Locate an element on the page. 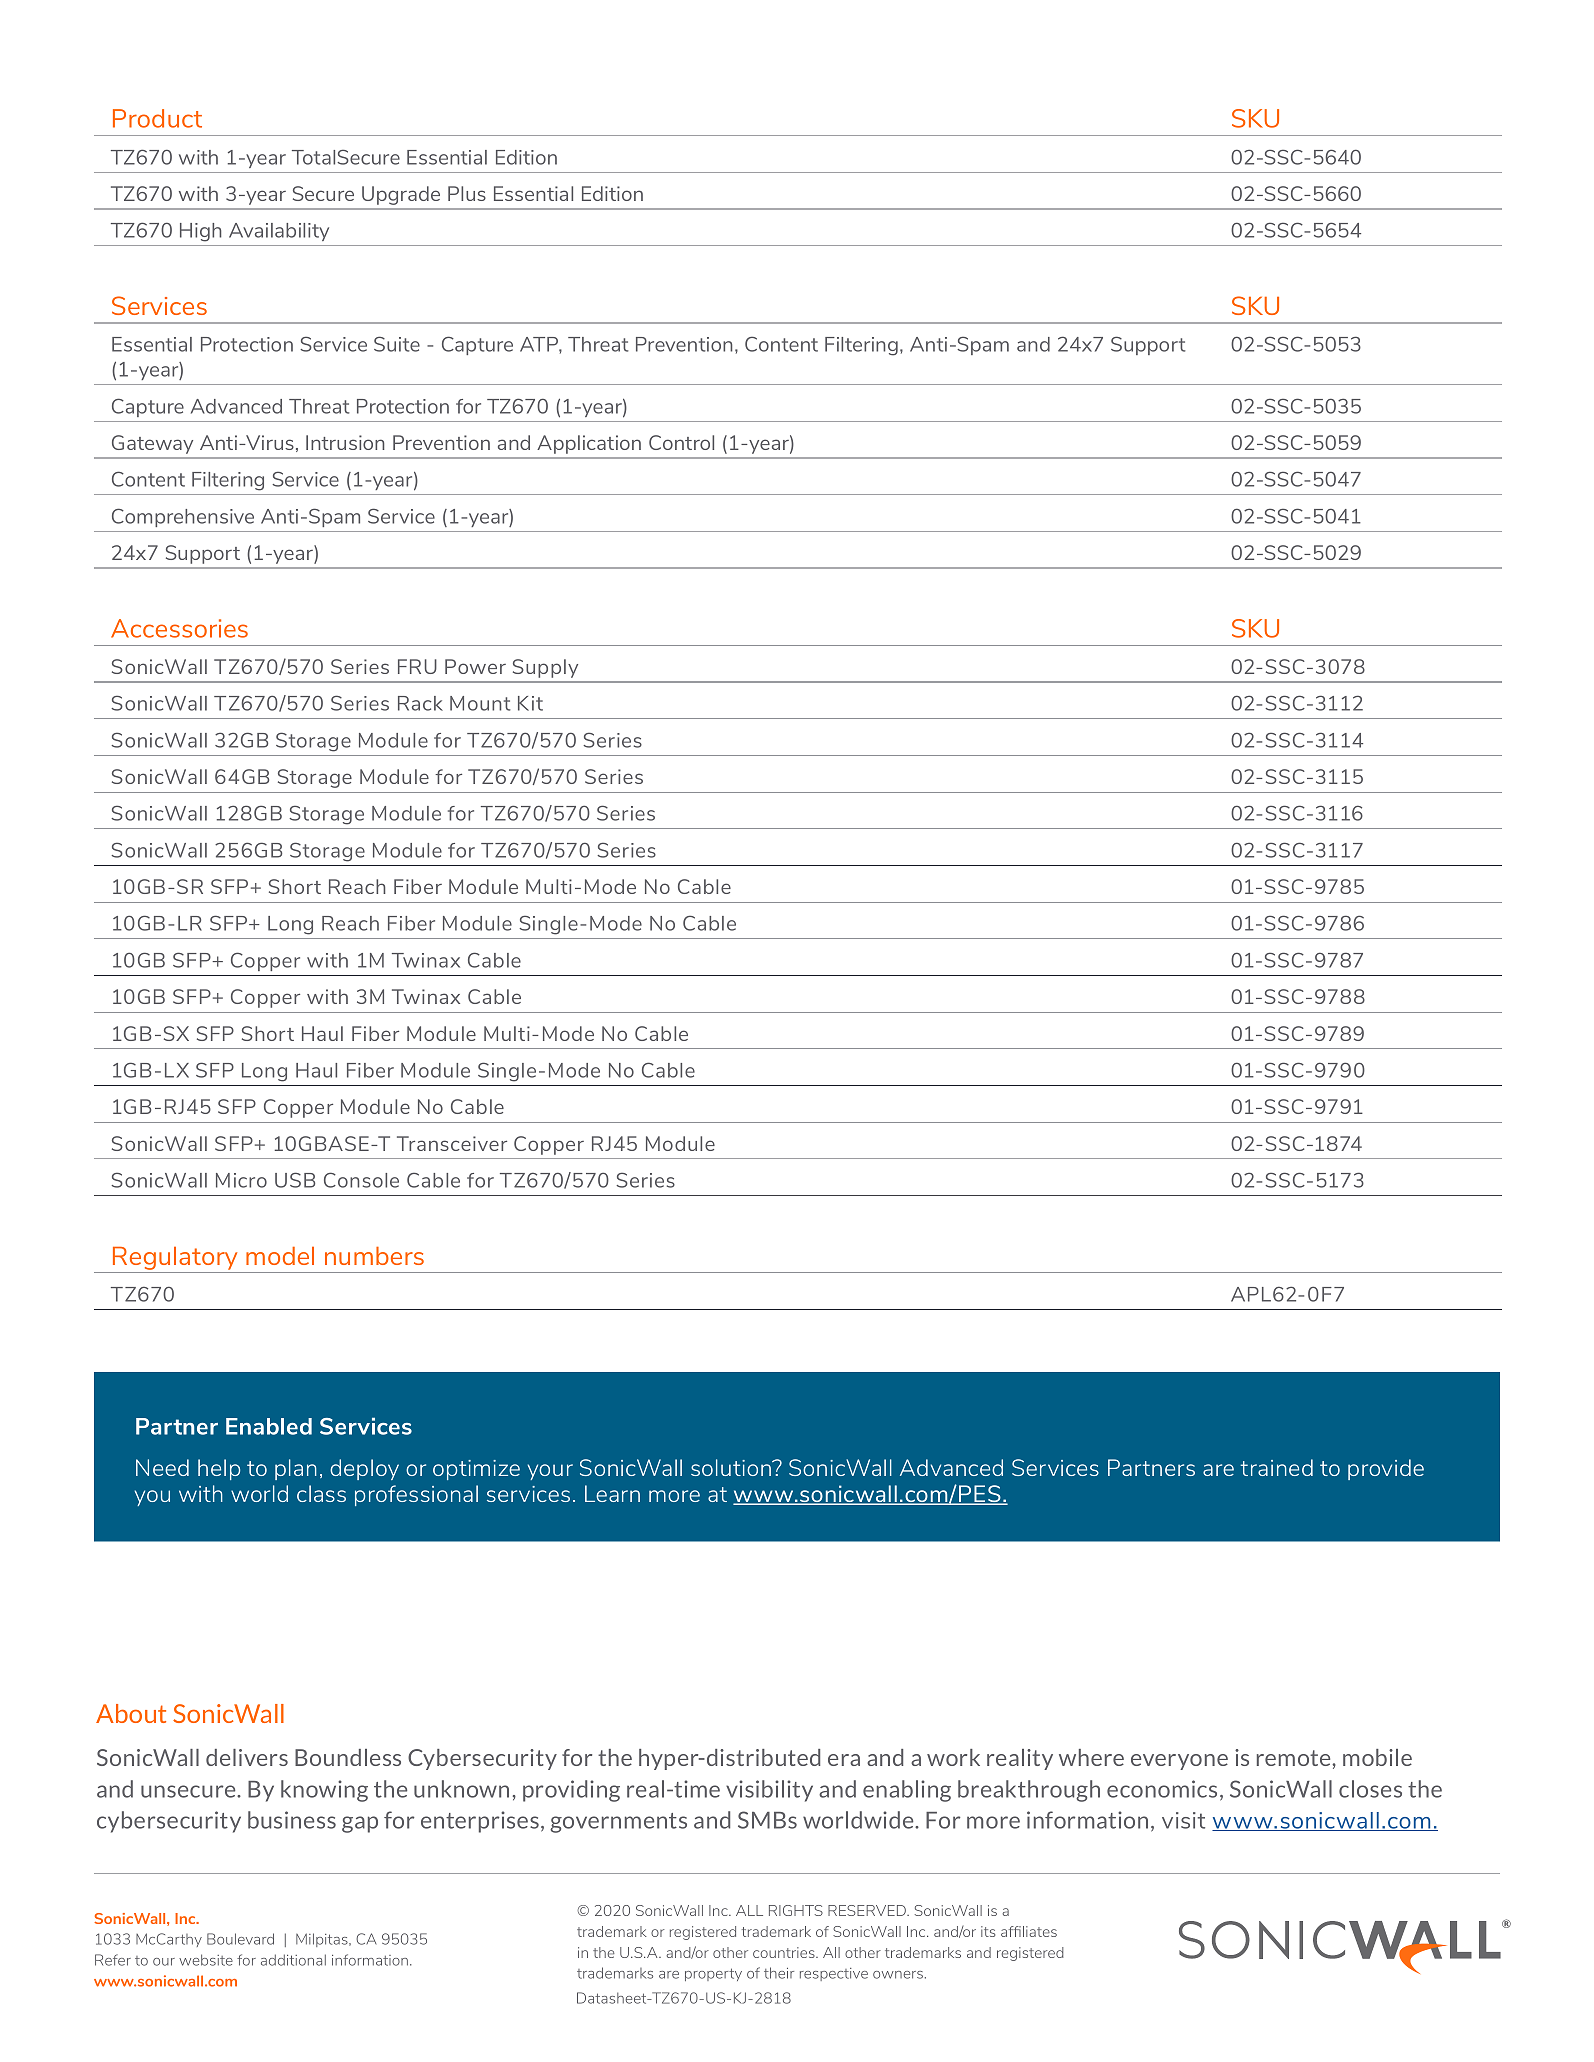 This image has width=1594, height=2062. RIGHTS is located at coordinates (796, 1910).
